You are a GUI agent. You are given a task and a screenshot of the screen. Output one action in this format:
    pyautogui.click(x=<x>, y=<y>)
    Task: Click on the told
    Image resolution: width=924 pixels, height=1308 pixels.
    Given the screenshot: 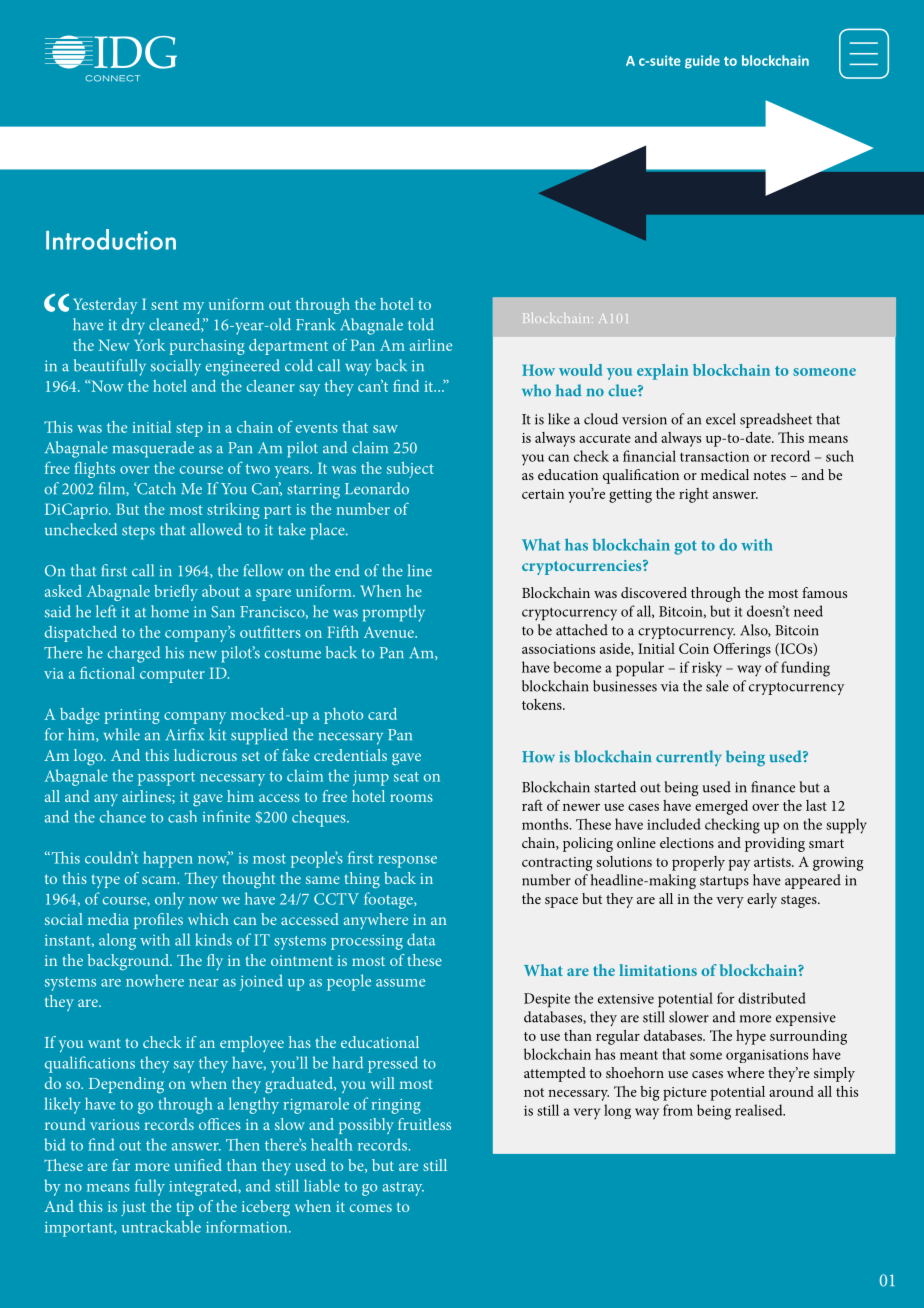 What is the action you would take?
    pyautogui.click(x=421, y=324)
